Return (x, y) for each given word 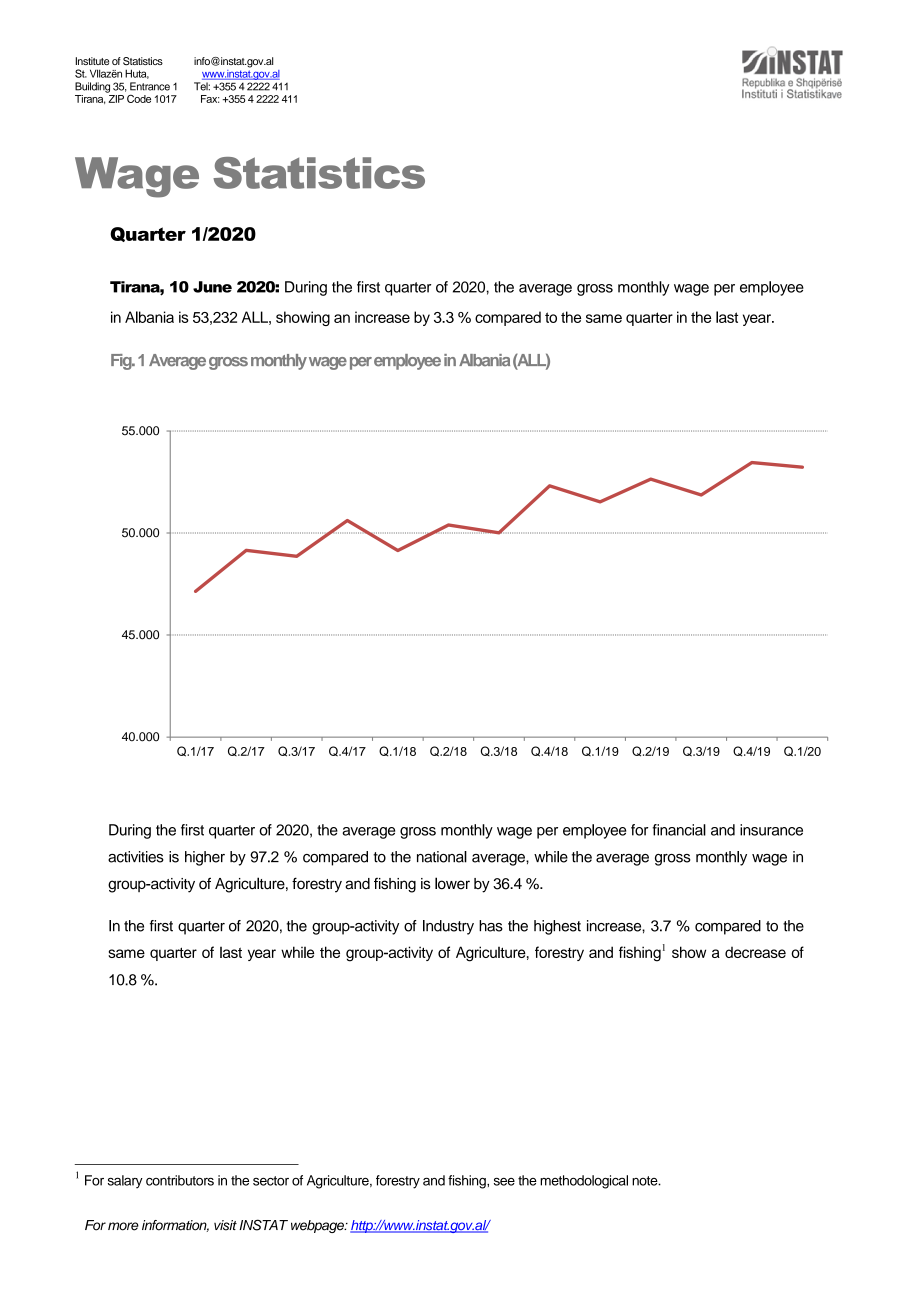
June (212, 287)
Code (139, 98)
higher (205, 858)
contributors (180, 1180)
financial (679, 830)
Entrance (150, 86)
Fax (210, 99)
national (442, 857)
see (504, 1182)
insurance (771, 830)
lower (452, 883)
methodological (584, 1182)
